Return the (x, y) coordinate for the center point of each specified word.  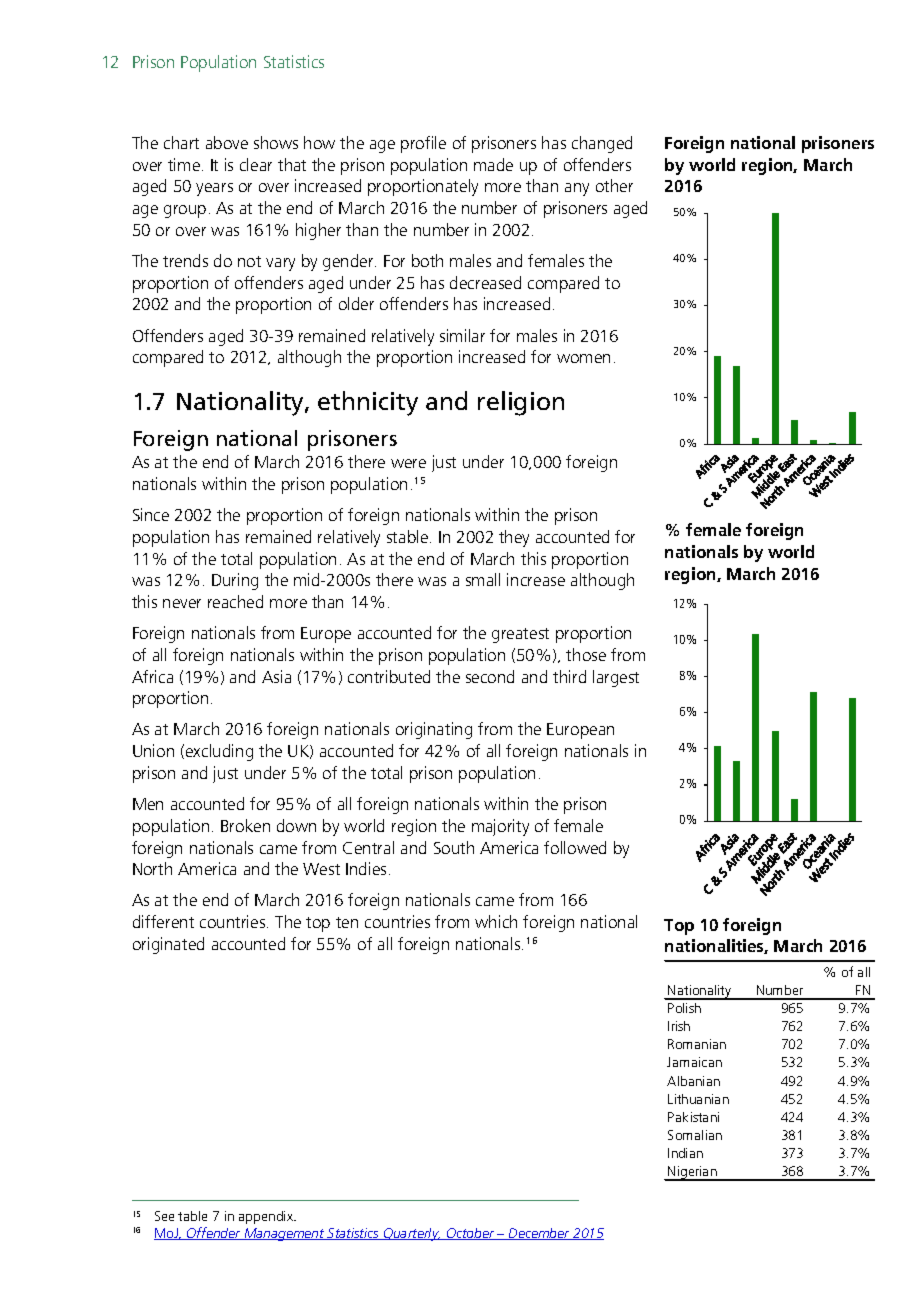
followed (575, 847)
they (514, 538)
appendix (267, 1217)
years (214, 189)
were (408, 463)
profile (423, 144)
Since (151, 514)
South (454, 847)
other (614, 185)
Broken (245, 825)
